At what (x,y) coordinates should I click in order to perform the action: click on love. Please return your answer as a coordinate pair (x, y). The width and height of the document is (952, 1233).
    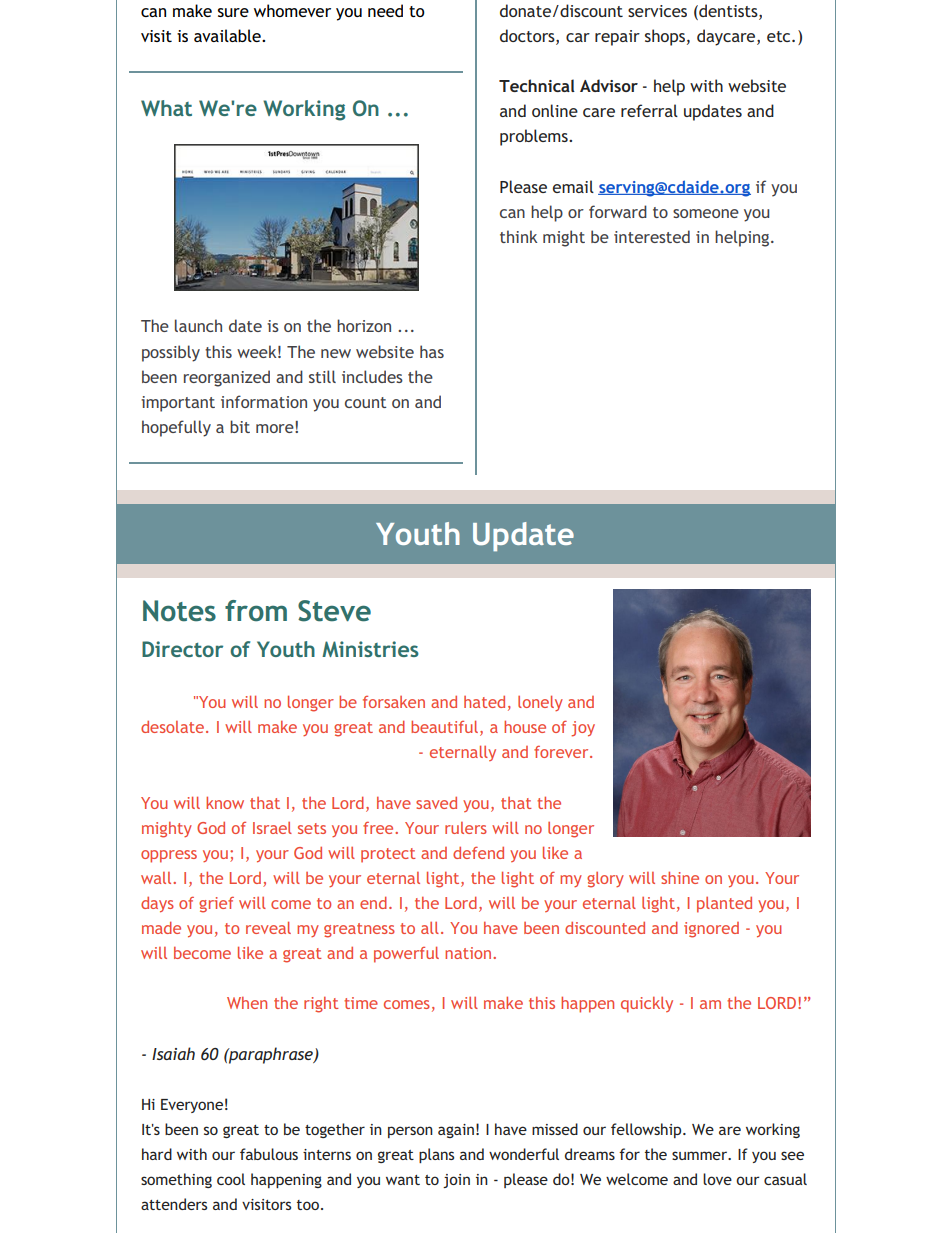
    Looking at the image, I should click on (717, 1179).
